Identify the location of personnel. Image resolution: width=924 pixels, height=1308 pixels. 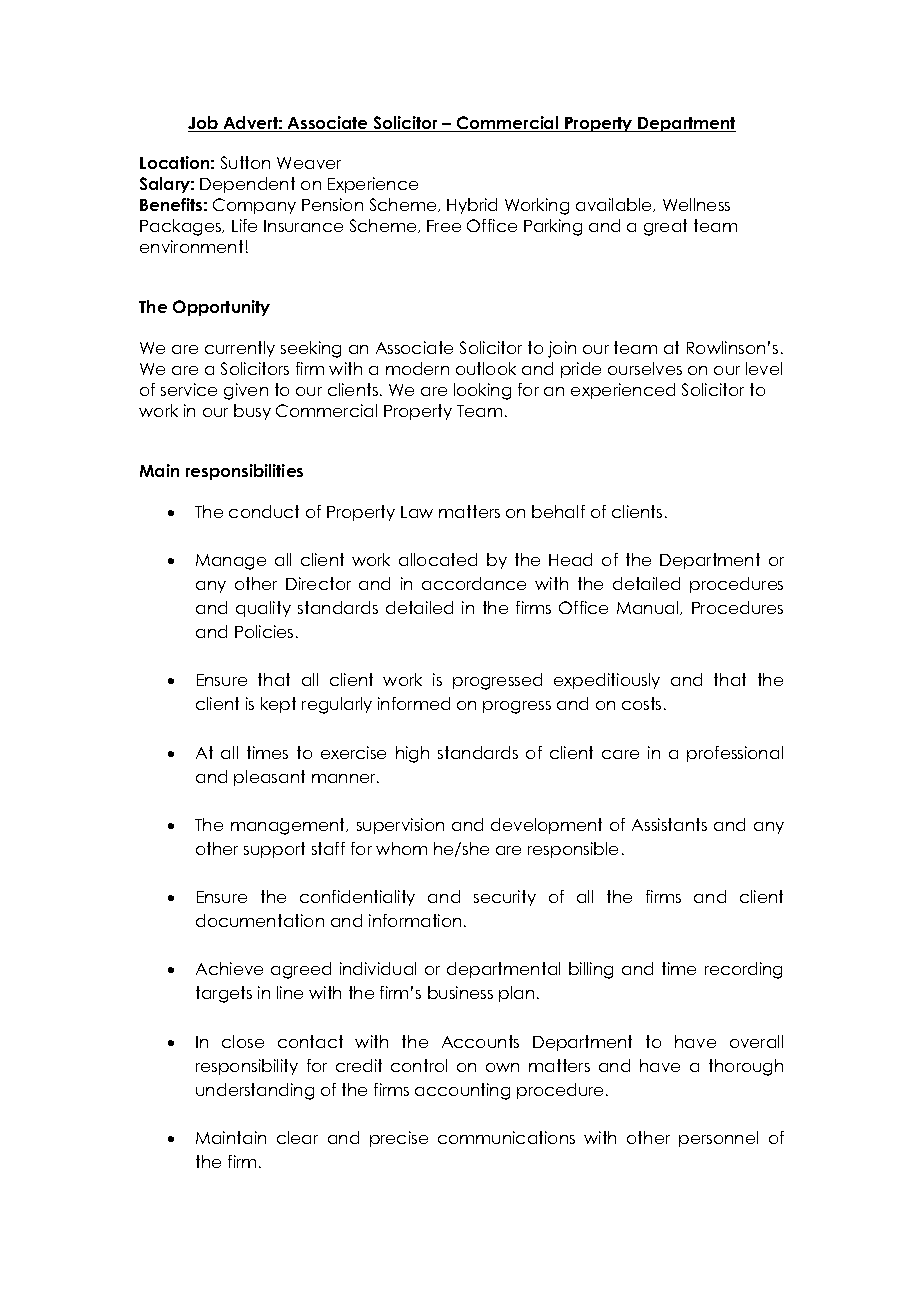
(718, 1139).
